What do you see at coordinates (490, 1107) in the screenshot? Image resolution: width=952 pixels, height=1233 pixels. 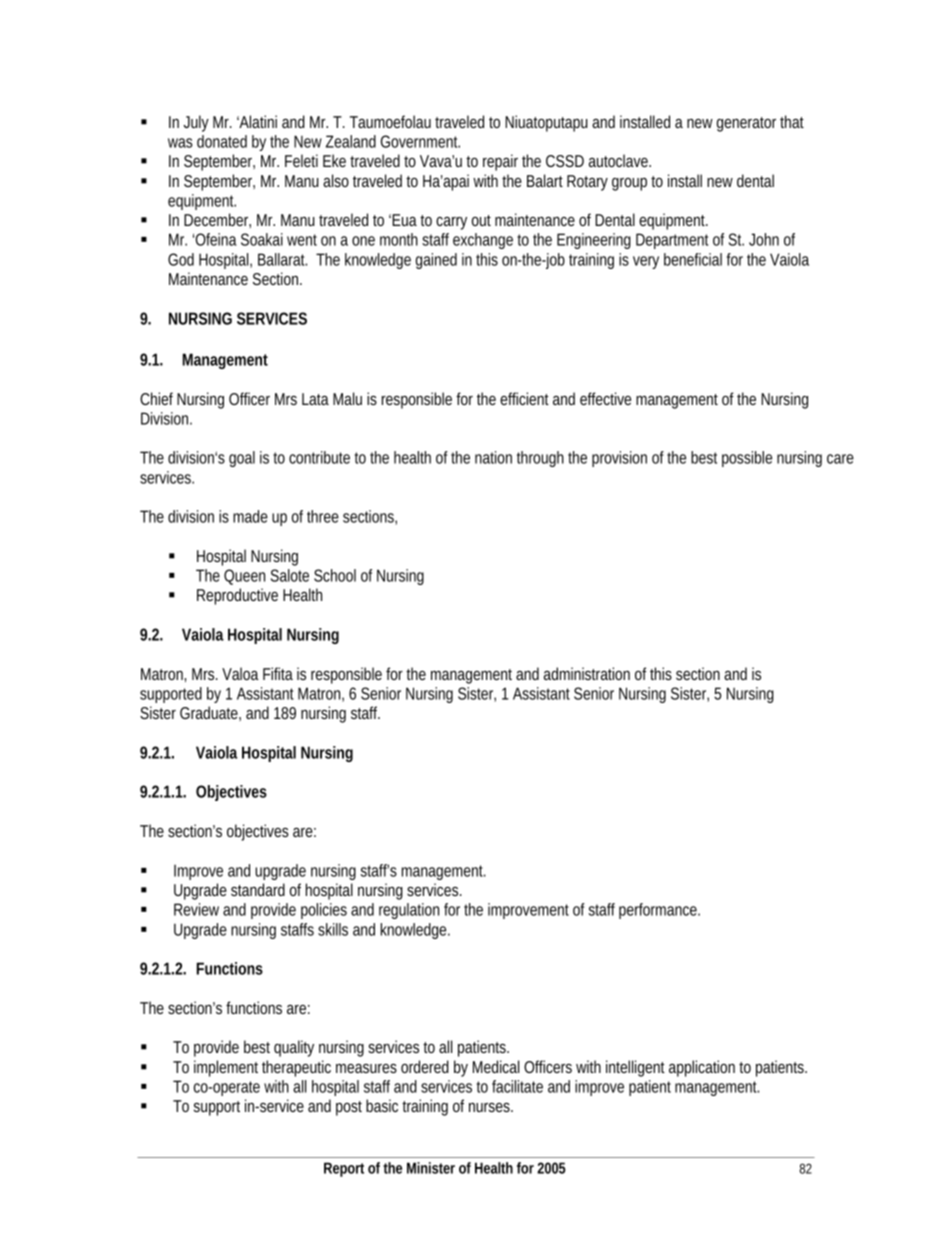 I see `nurses` at bounding box center [490, 1107].
